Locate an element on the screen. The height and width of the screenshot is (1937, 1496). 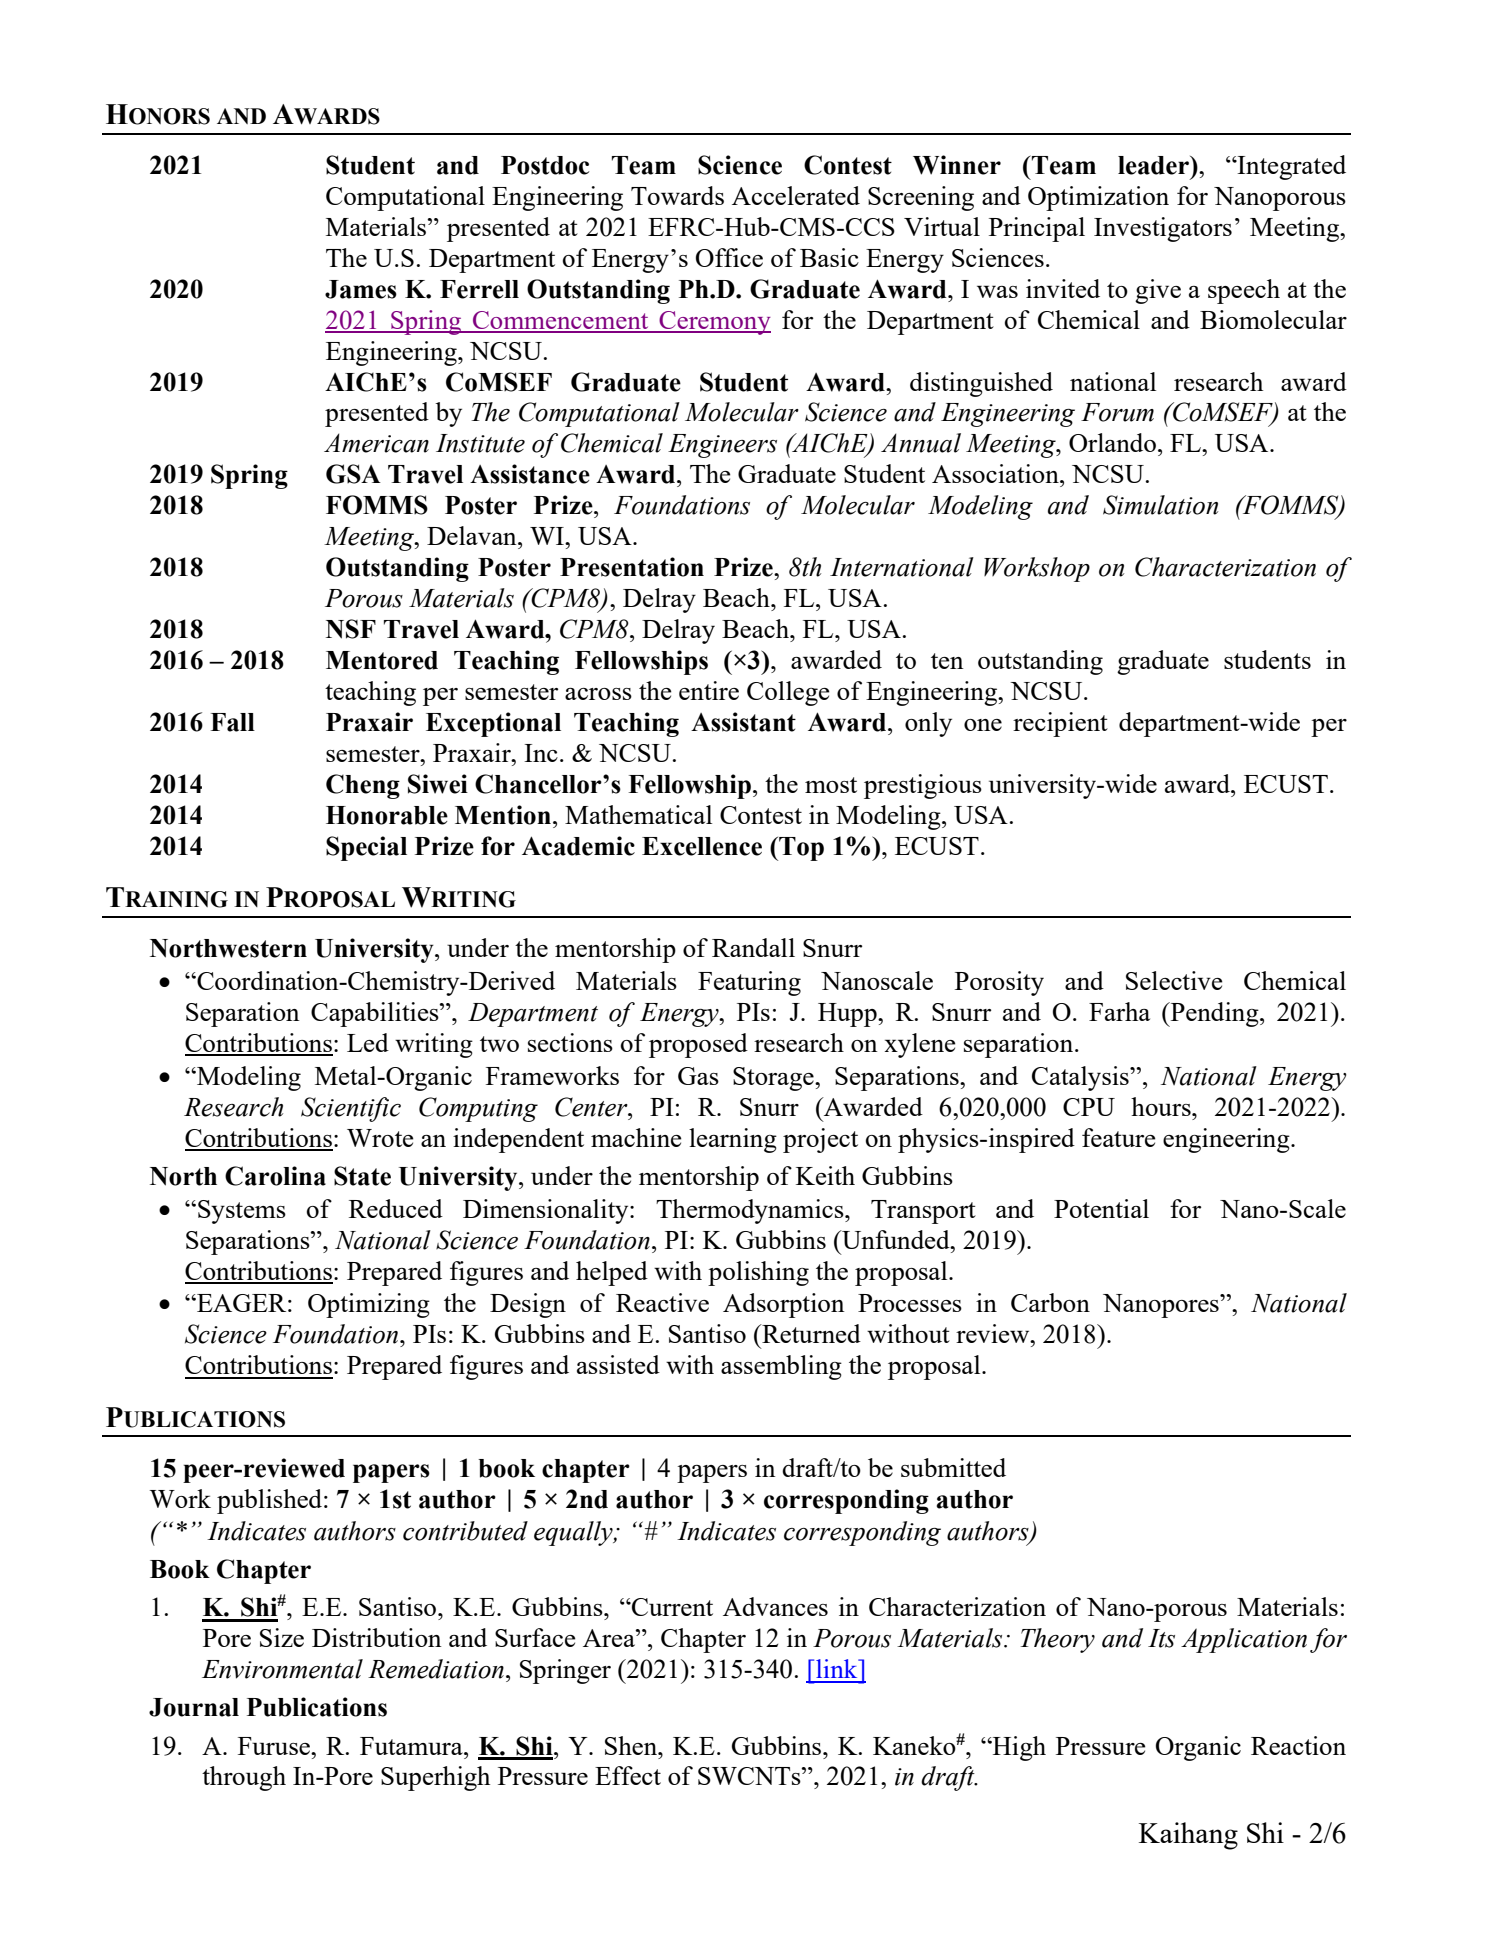
Capabilities is located at coordinates (376, 1014).
